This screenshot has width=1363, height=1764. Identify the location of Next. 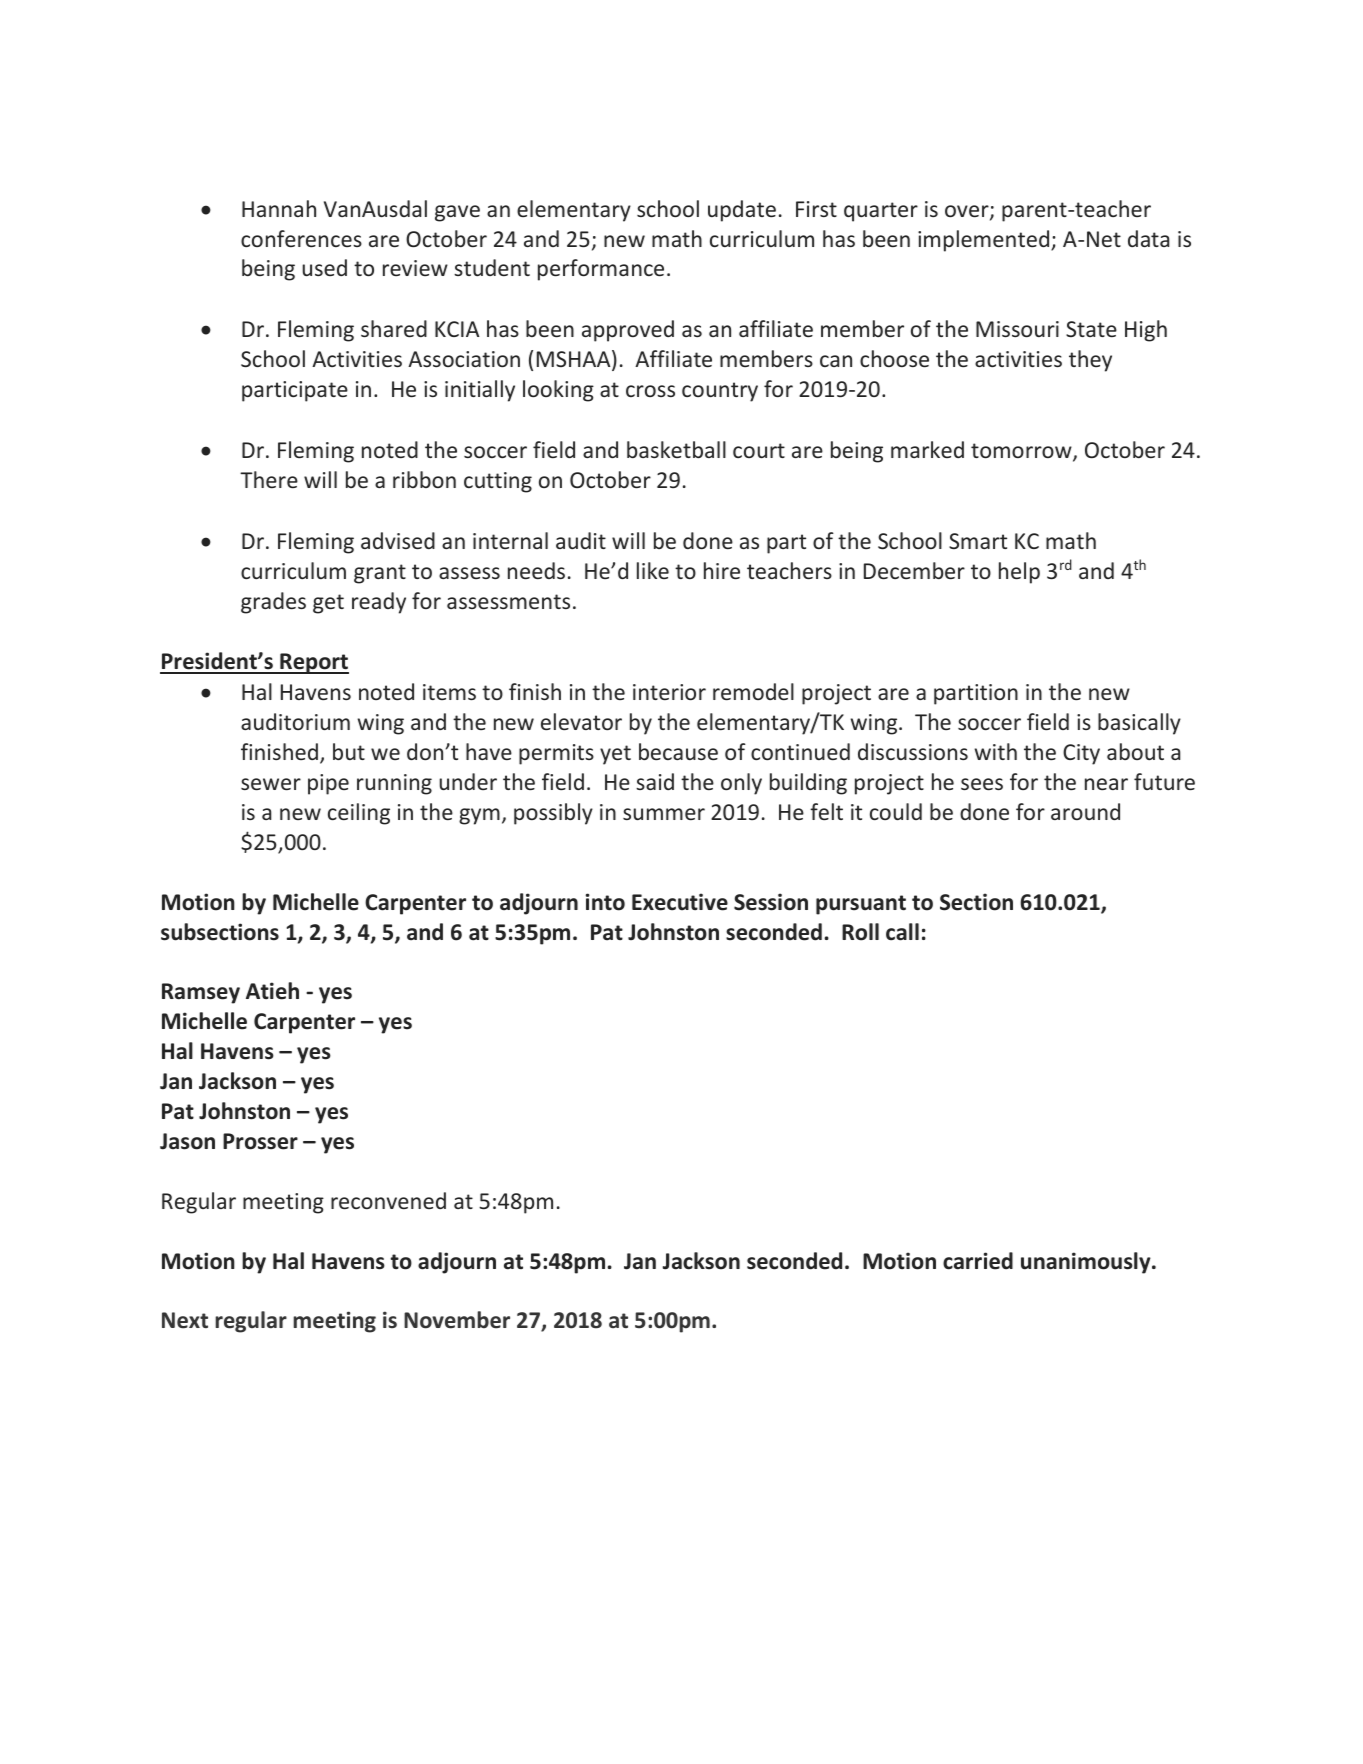
(185, 1320).
